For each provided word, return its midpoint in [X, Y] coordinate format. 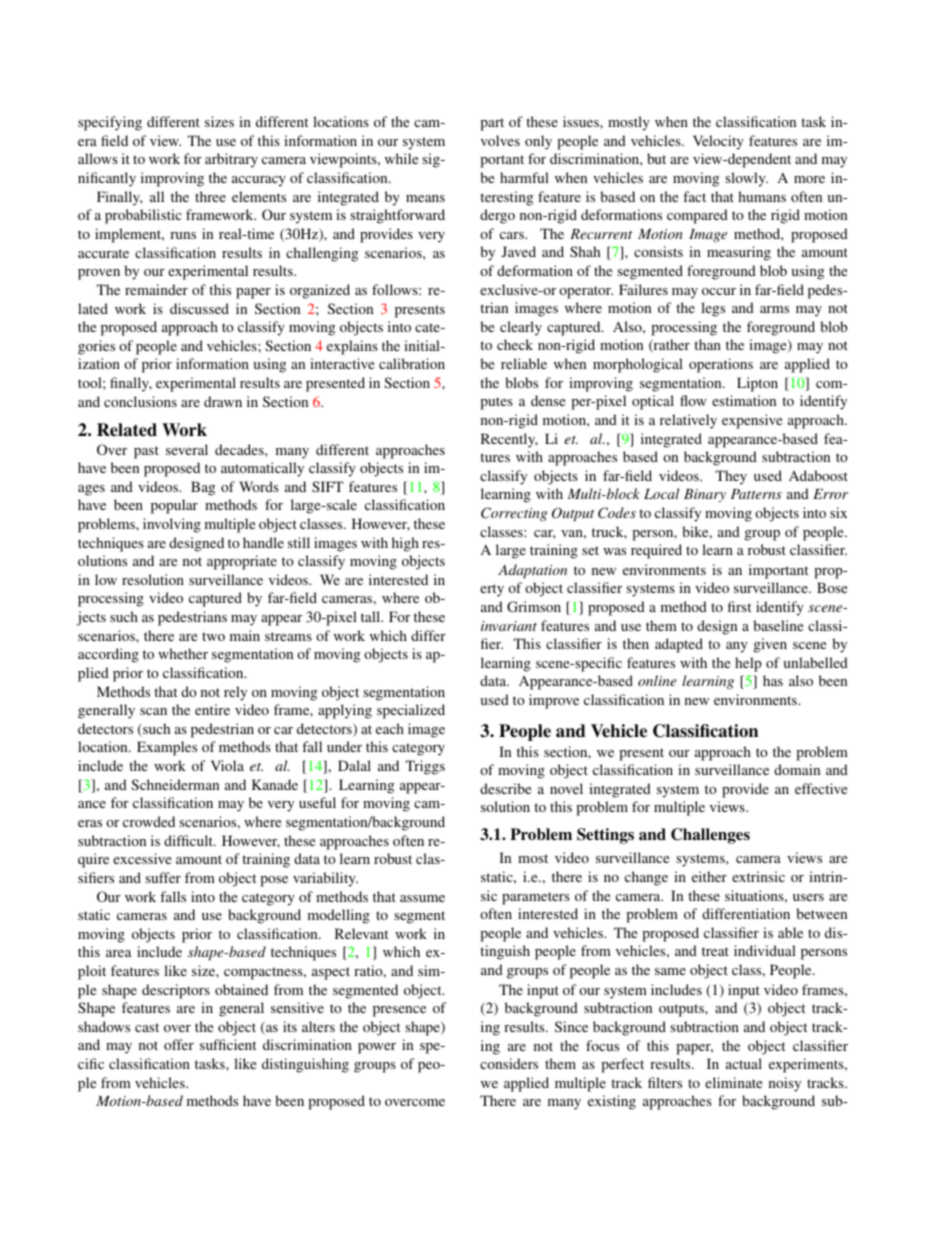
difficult [189, 840]
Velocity [718, 142]
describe [505, 788]
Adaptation [532, 571]
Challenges [710, 836]
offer [179, 1044]
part [492, 124]
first [739, 606]
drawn [223, 401]
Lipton [757, 384]
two [213, 636]
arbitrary [231, 160]
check [515, 344]
